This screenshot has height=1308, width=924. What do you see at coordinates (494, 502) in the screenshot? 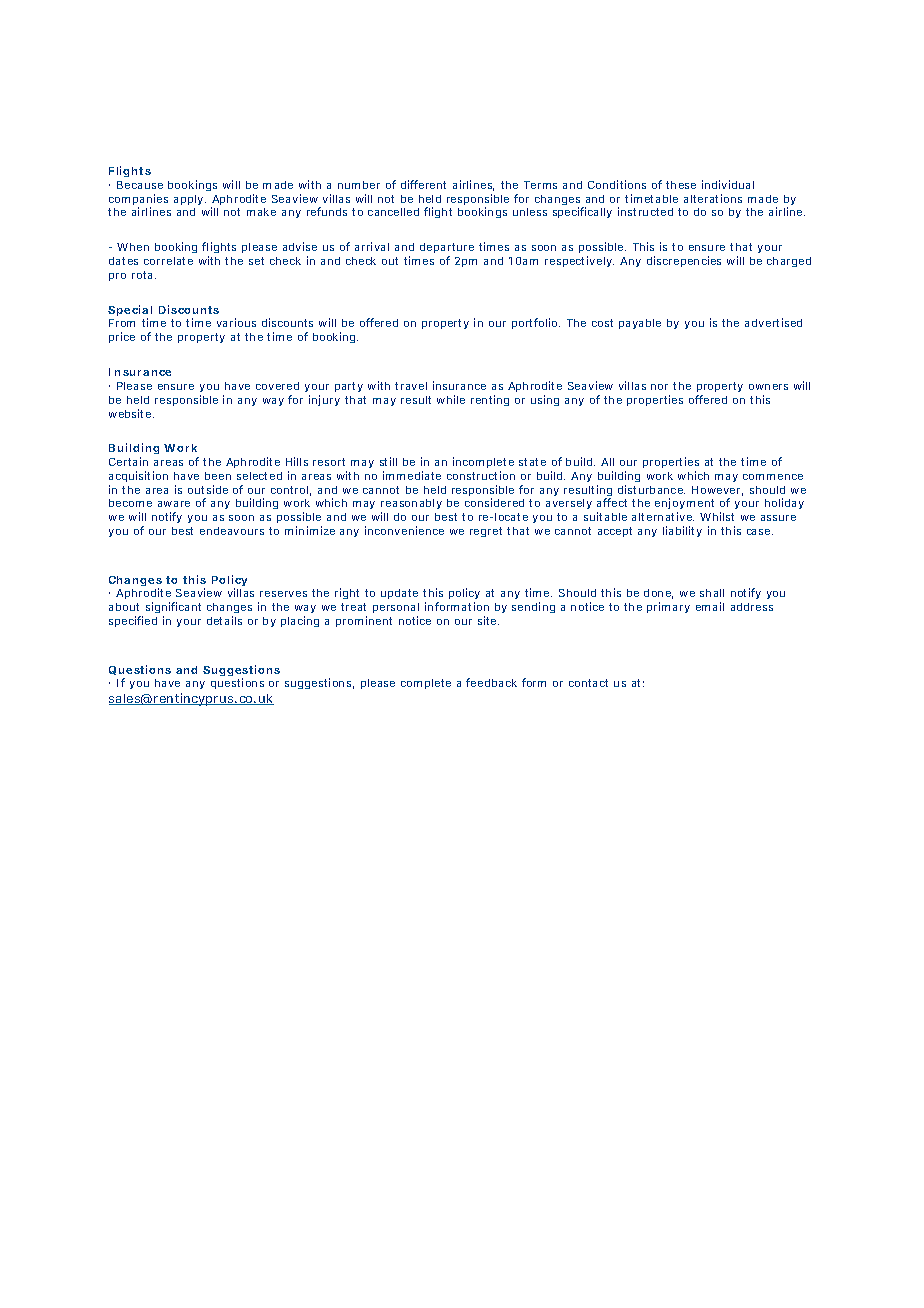
I see `considered` at bounding box center [494, 502].
